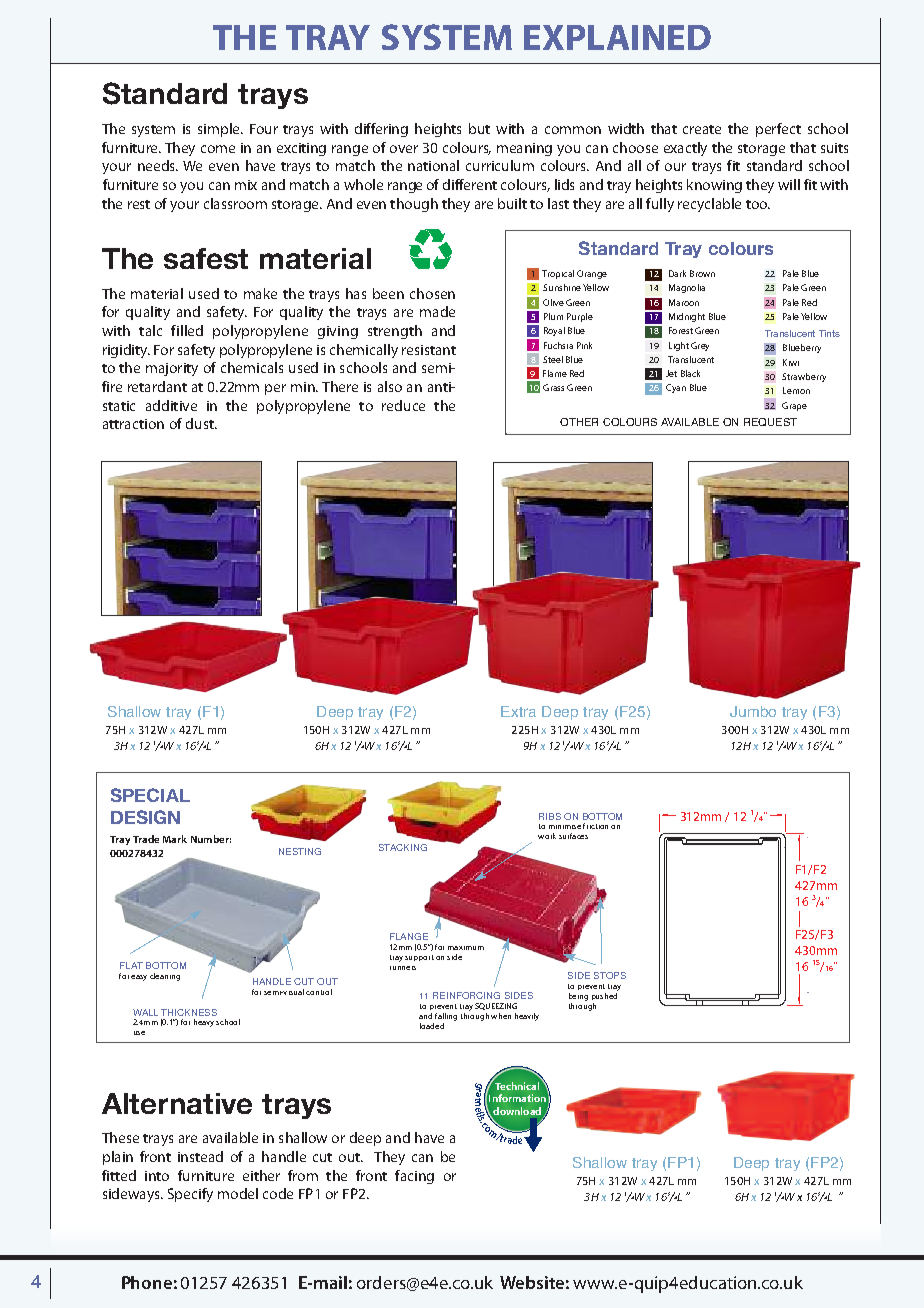 The height and width of the image is (1308, 924). Describe the element at coordinates (753, 711) in the image. I see `Jumbo` at that location.
